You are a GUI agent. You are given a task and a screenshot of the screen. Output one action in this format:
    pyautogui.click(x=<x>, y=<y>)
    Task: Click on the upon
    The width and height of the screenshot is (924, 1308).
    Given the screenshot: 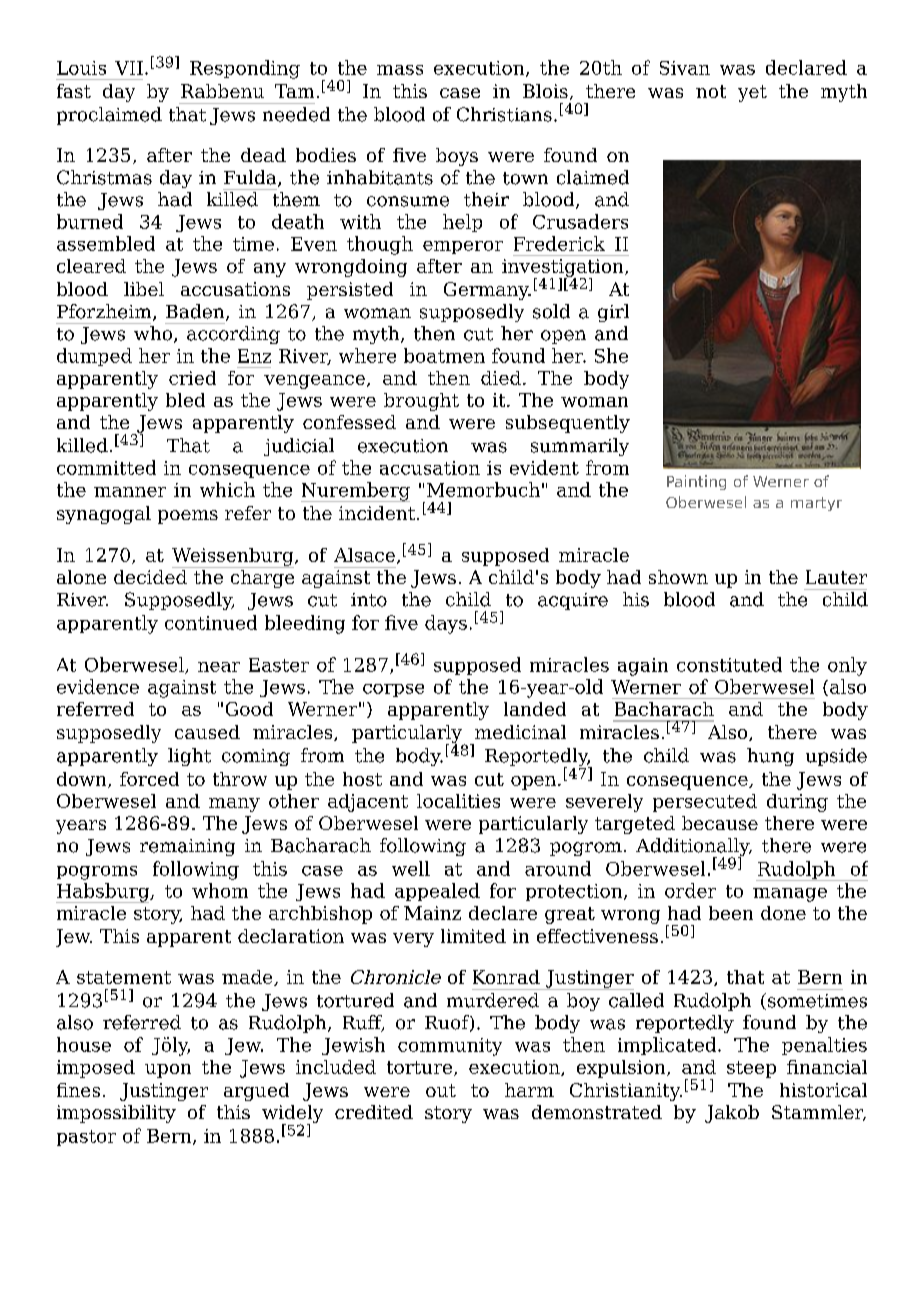 What is the action you would take?
    pyautogui.click(x=168, y=1071)
